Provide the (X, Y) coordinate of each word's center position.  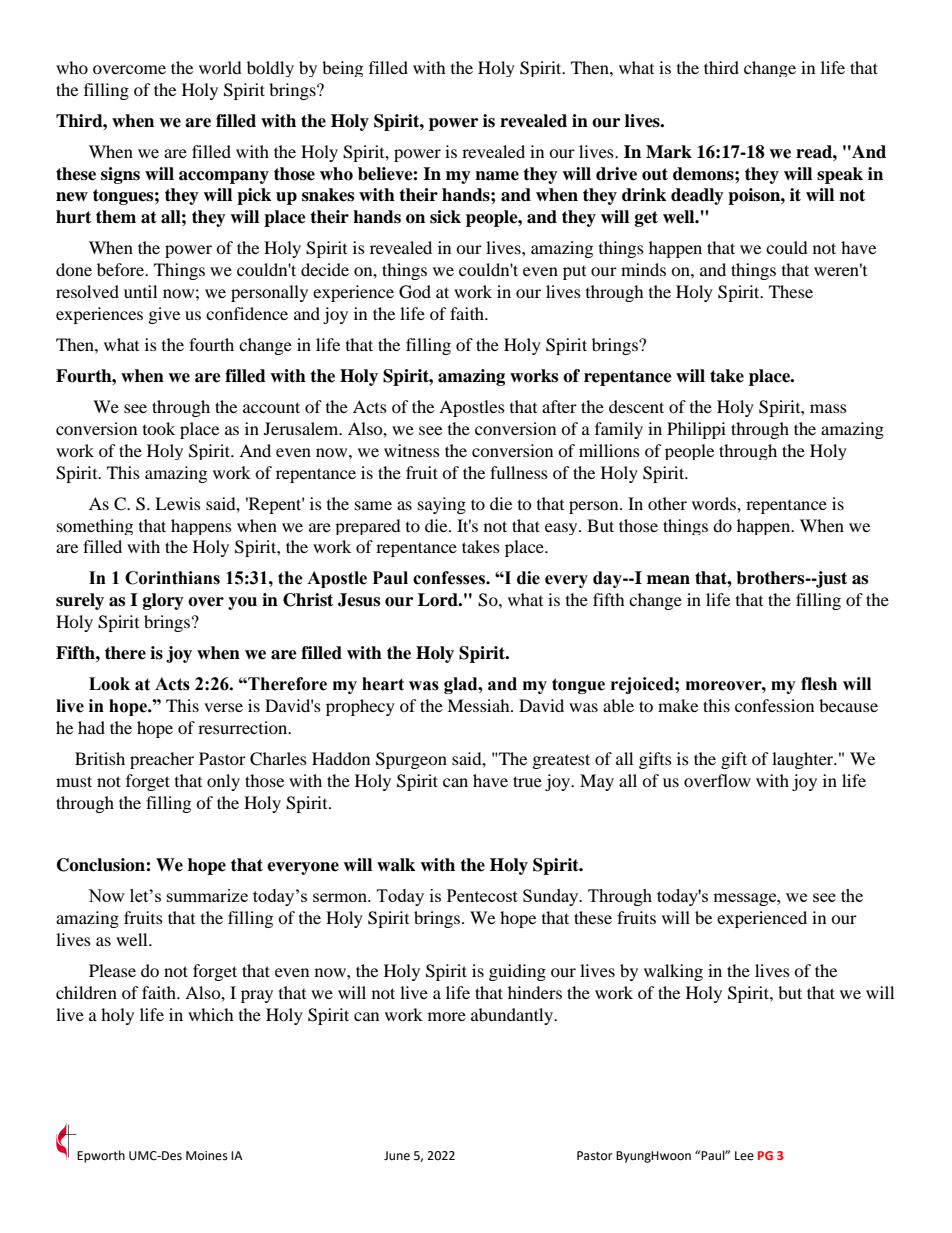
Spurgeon (411, 760)
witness (412, 450)
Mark (669, 152)
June (397, 1156)
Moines (207, 1156)
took (159, 428)
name (497, 176)
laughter (804, 760)
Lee (744, 1156)
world (220, 67)
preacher (162, 760)
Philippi (696, 430)
